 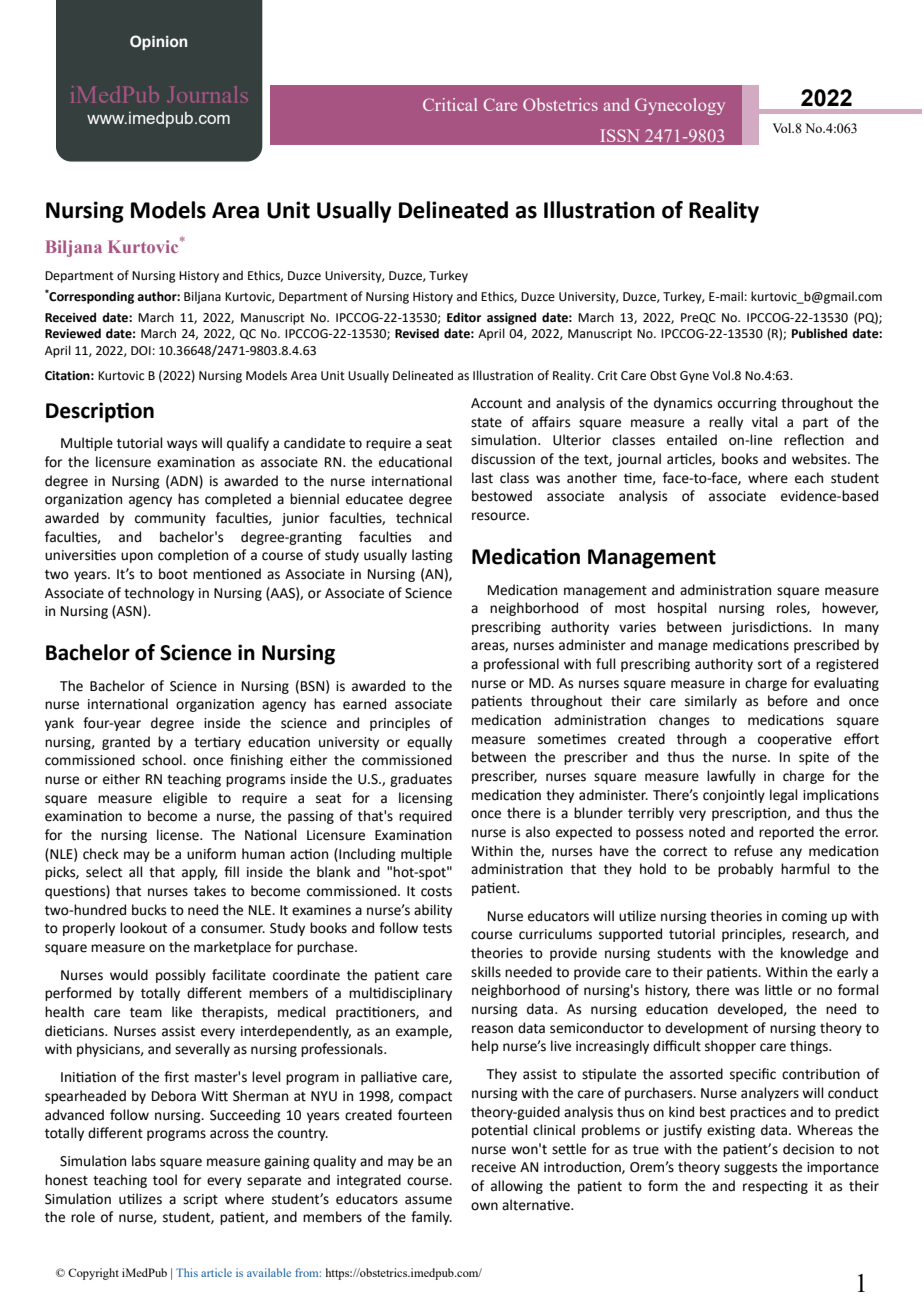 What do you see at coordinates (364, 704) in the screenshot?
I see `earned` at bounding box center [364, 704].
